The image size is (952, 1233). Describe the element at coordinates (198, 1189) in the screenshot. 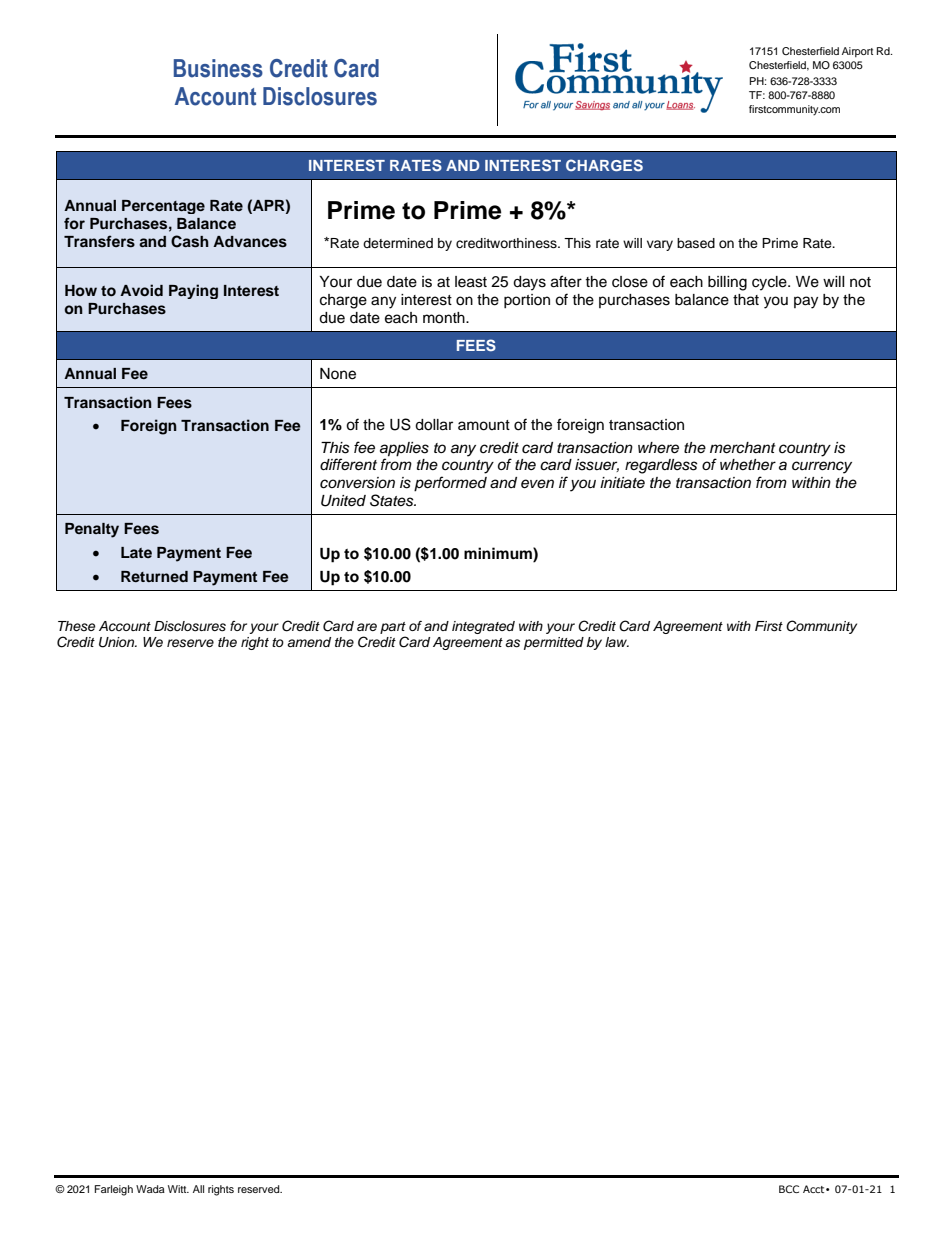

I see `All` at that location.
